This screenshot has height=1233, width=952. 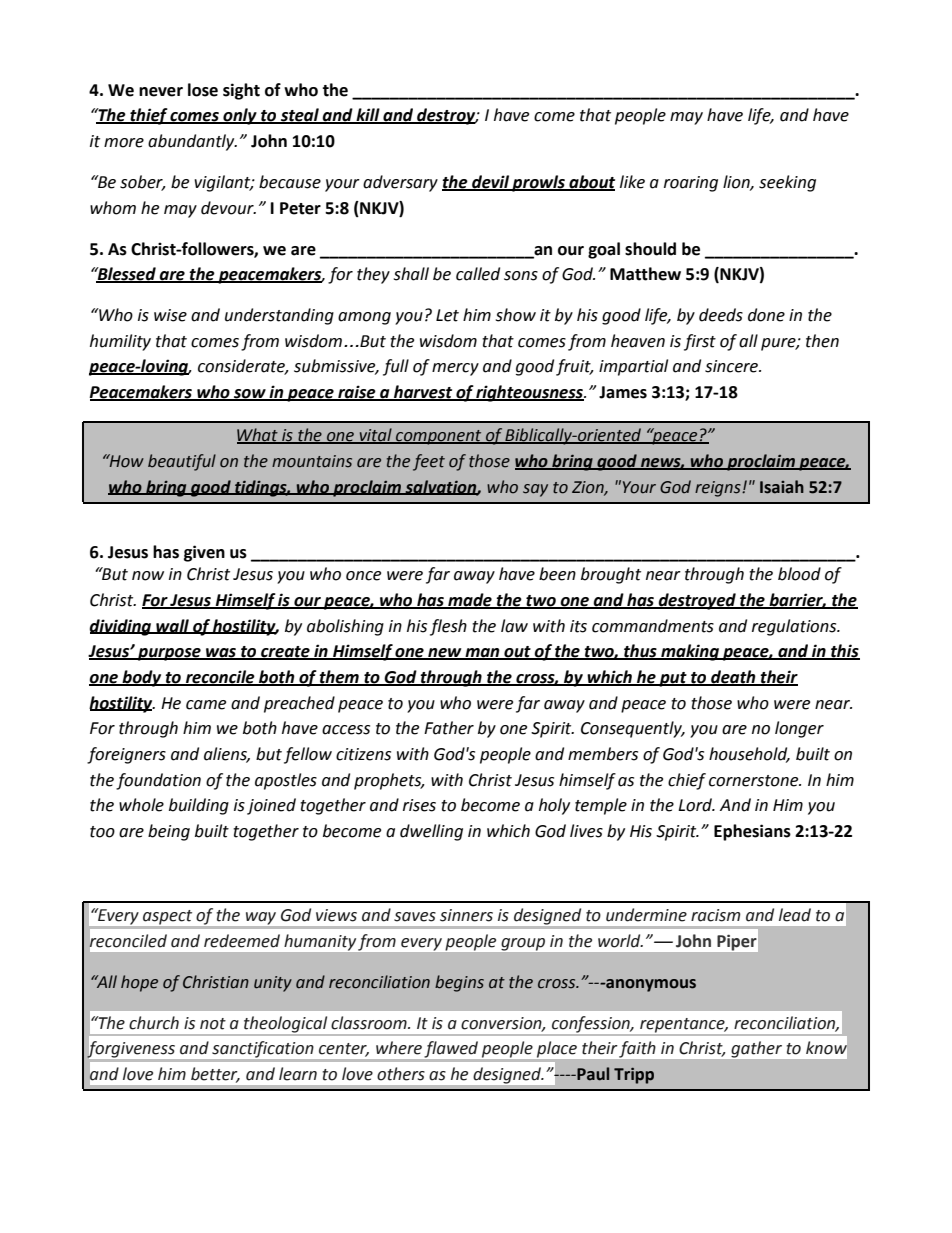 What do you see at coordinates (431, 832) in the screenshot?
I see `dwelling` at bounding box center [431, 832].
